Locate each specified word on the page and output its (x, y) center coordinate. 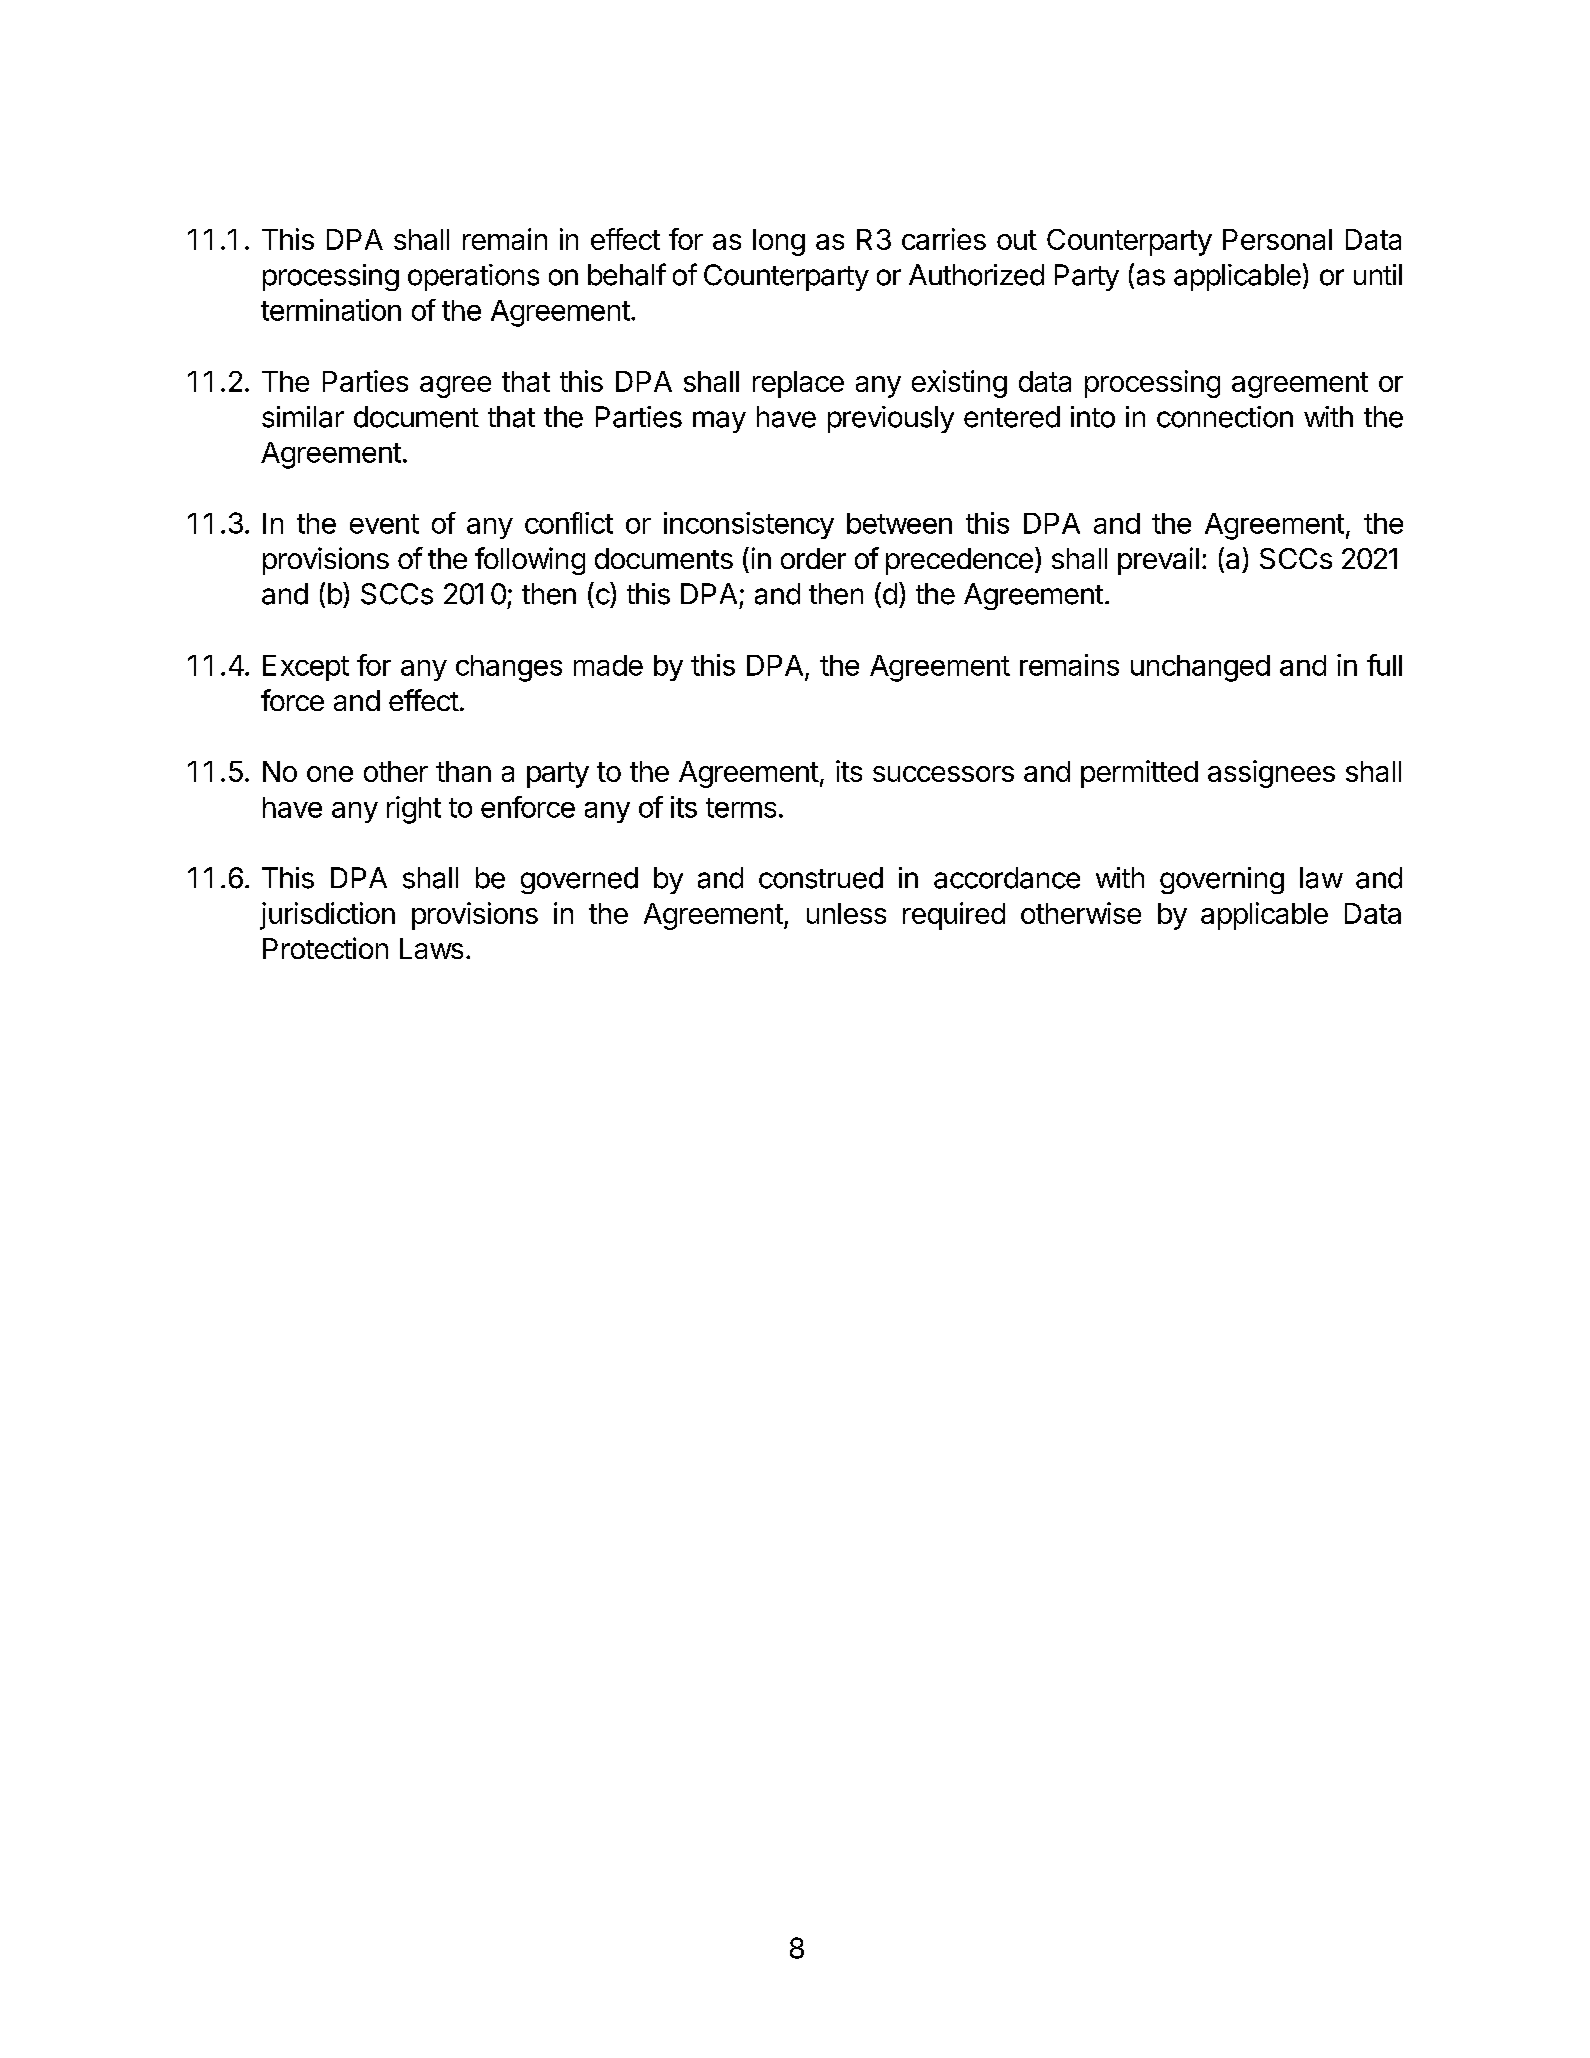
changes (509, 668)
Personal (1277, 239)
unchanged (1200, 668)
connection (1225, 417)
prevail (1158, 561)
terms (741, 808)
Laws (431, 948)
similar (303, 417)
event (384, 524)
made (608, 665)
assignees (1271, 774)
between (899, 523)
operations (473, 277)
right (414, 810)
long (779, 242)
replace (798, 384)
